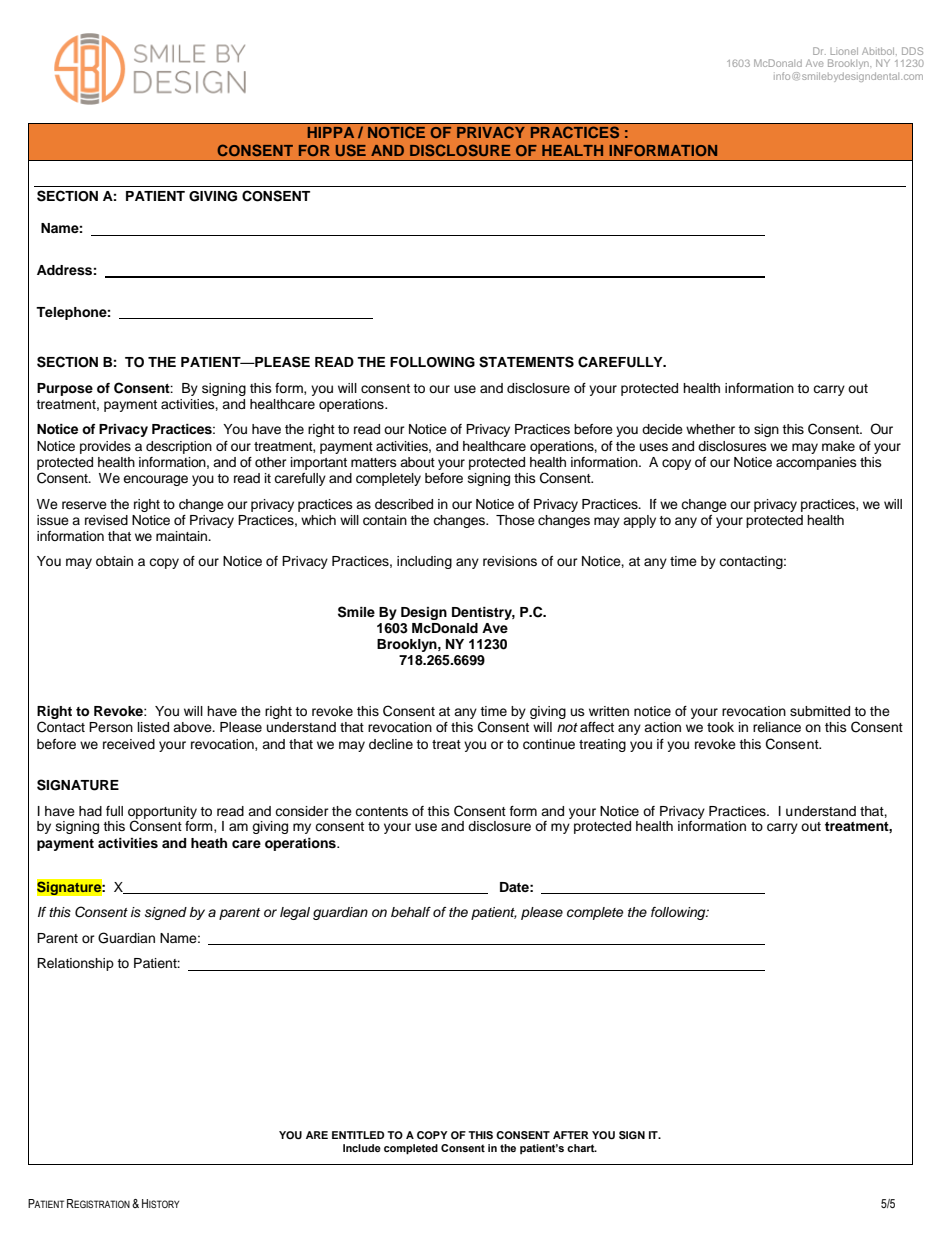 Image resolution: width=952 pixels, height=1233 pixels. Describe the element at coordinates (114, 561) in the document. I see `obtain` at that location.
